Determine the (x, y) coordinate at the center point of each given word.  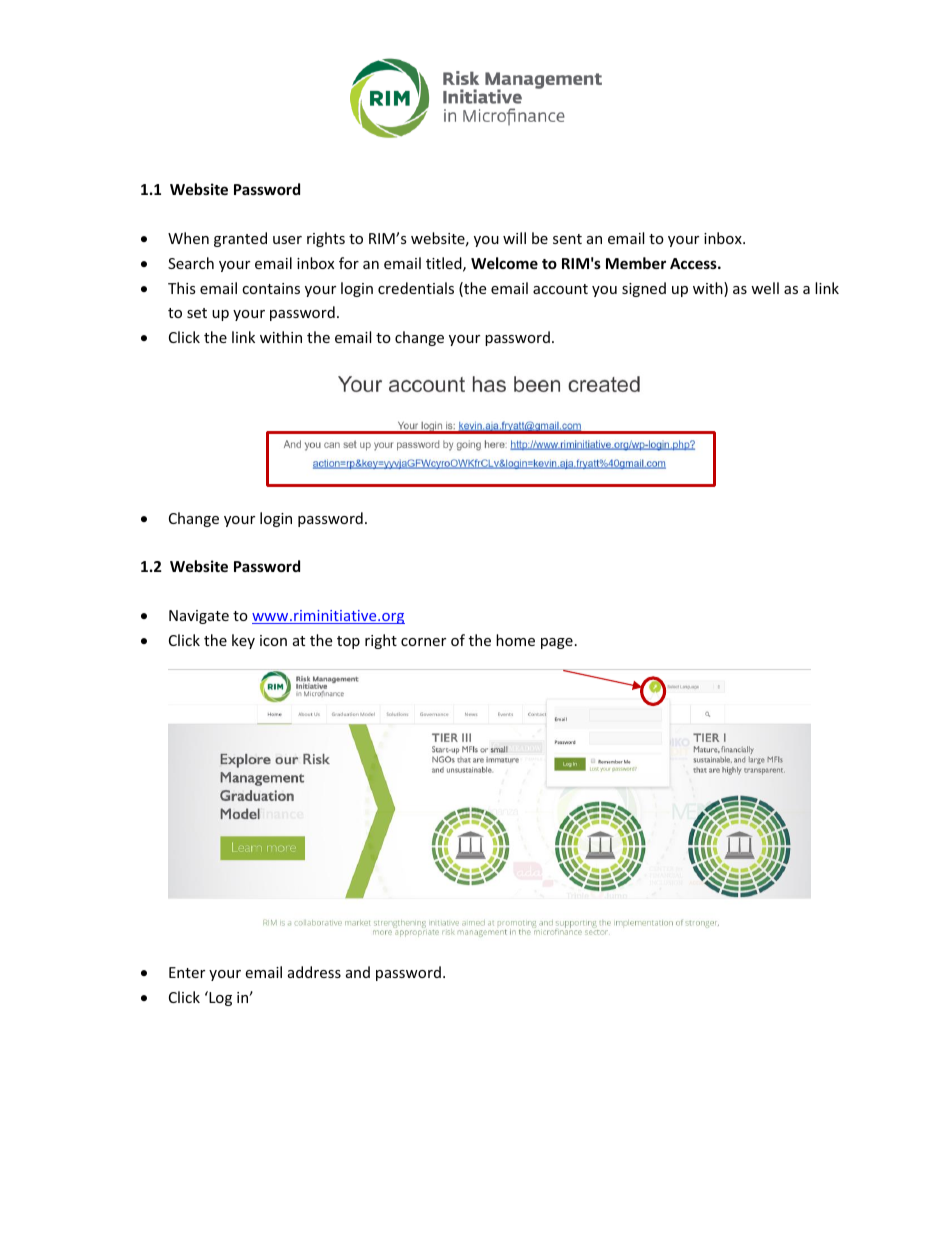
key (243, 641)
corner (423, 642)
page (557, 643)
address (314, 972)
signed (644, 289)
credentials (416, 288)
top (348, 642)
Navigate (199, 617)
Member (636, 263)
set (197, 313)
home (515, 640)
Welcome (504, 263)
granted (240, 239)
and (358, 972)
